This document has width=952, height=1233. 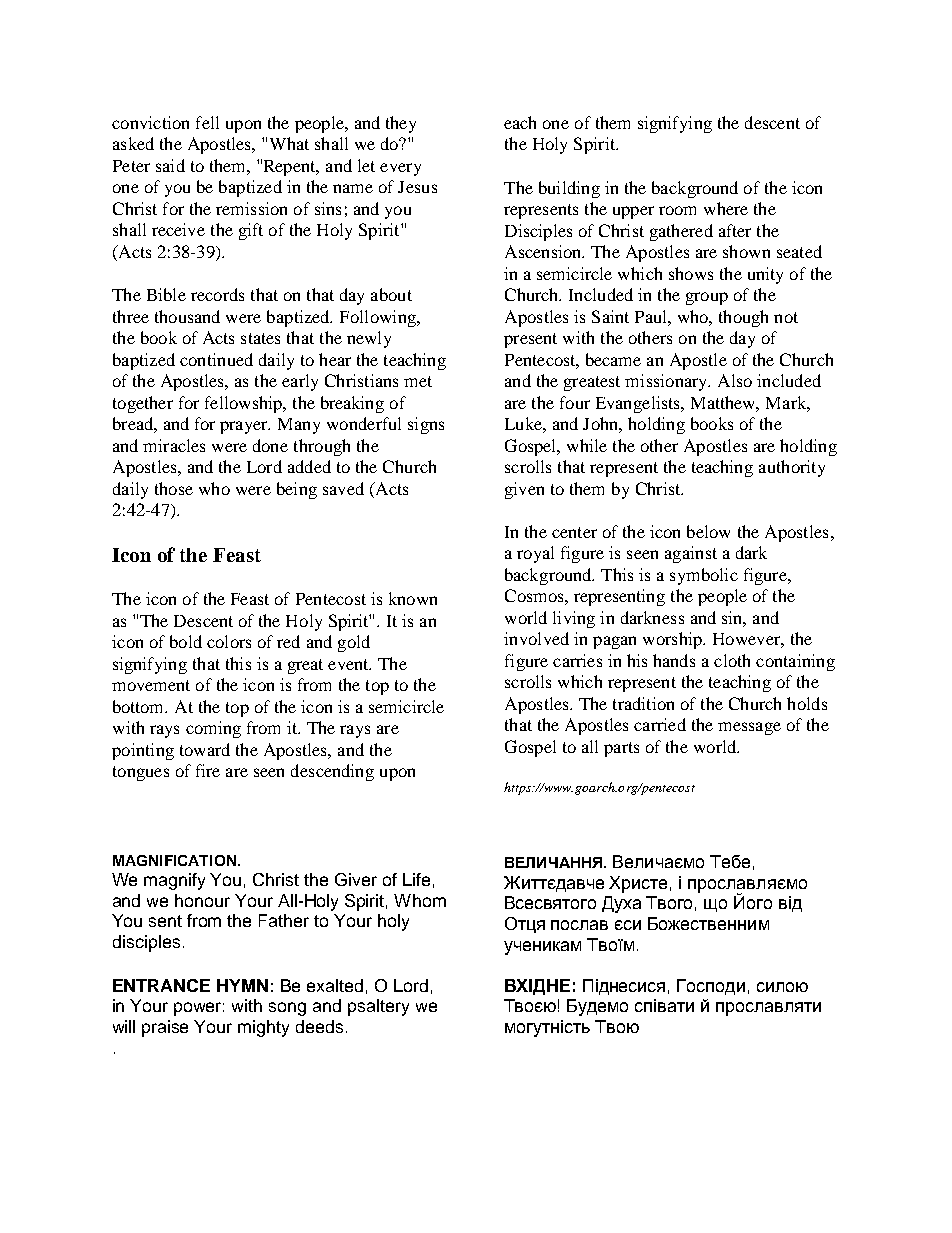 I want to click on said, so click(x=170, y=165).
